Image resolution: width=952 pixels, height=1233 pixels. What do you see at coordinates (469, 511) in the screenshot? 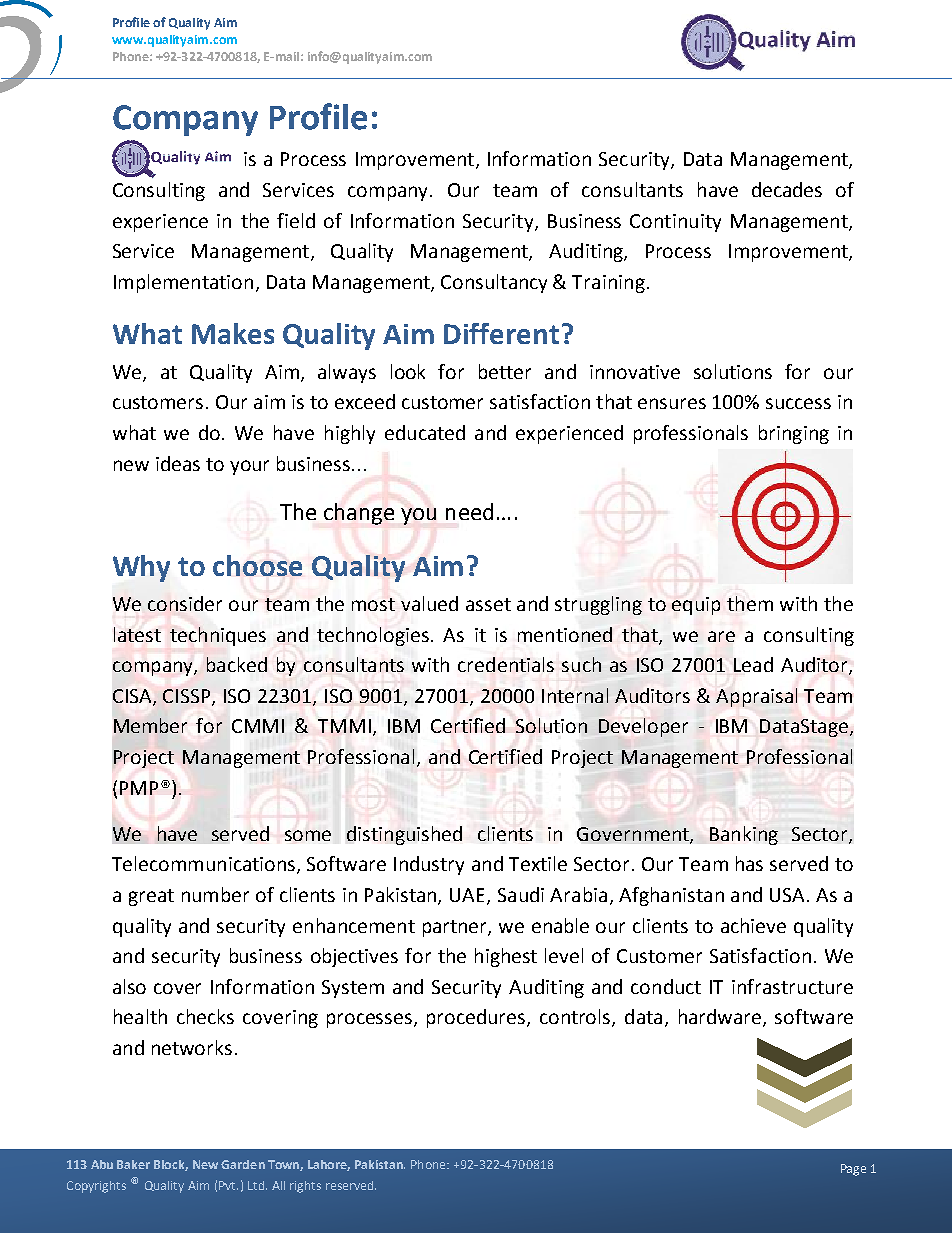
I see `need` at bounding box center [469, 511].
